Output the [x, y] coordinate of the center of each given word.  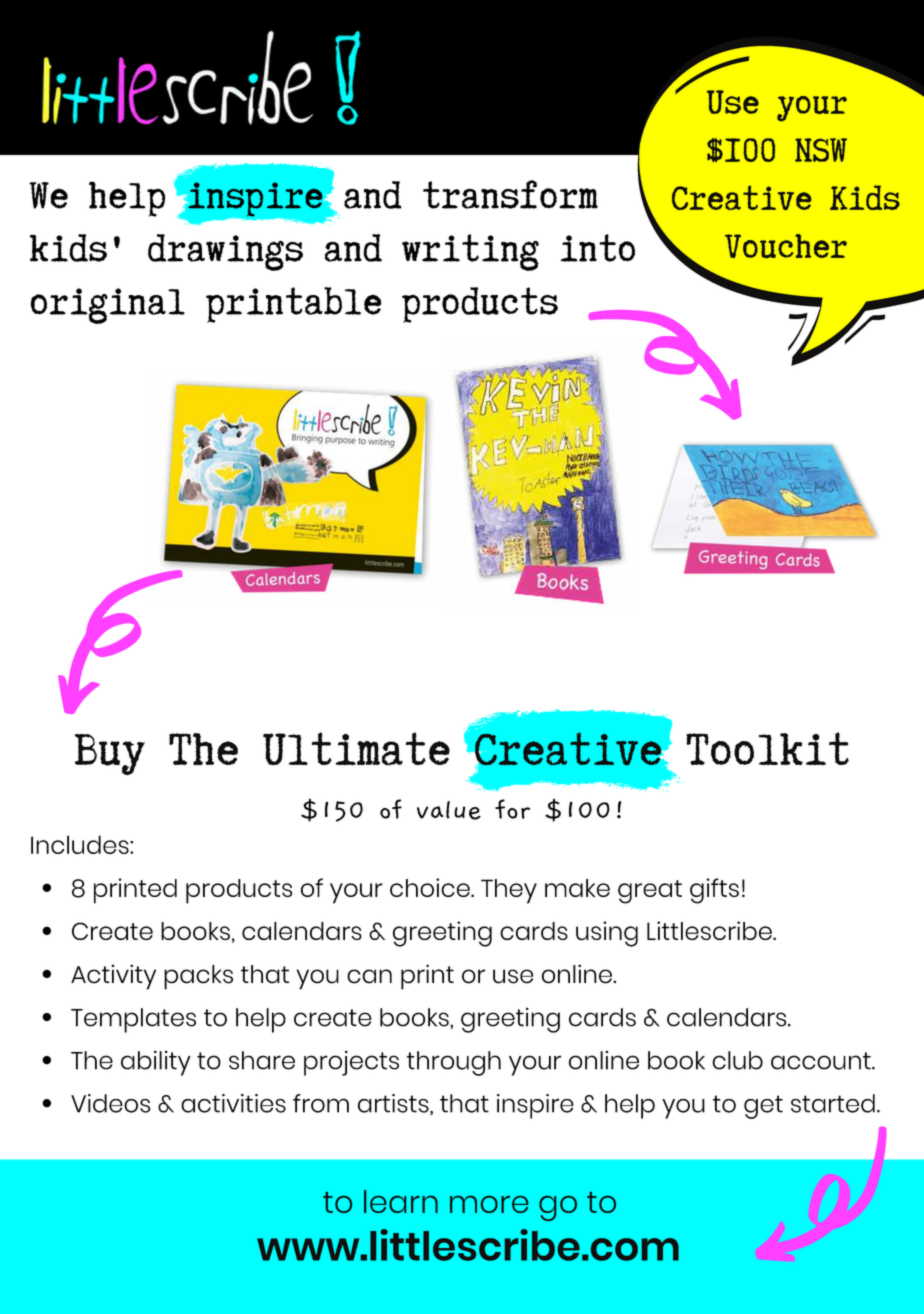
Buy [110, 754]
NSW [821, 150]
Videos [111, 1103]
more [489, 1204]
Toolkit [767, 749]
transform [510, 194]
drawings [225, 252]
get [763, 1107]
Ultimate [356, 749]
